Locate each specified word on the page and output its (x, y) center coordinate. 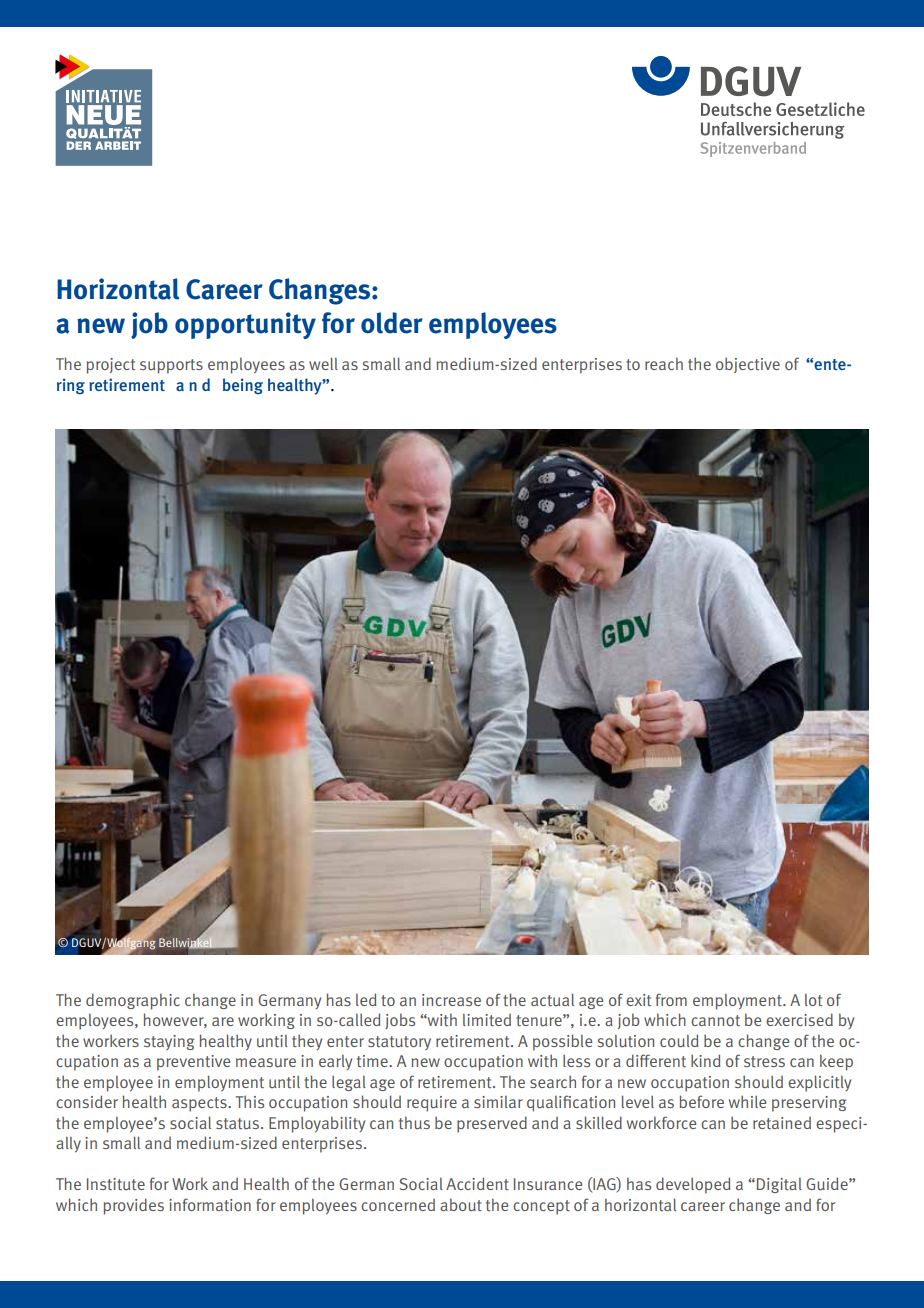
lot (813, 1000)
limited (487, 1020)
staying (169, 1042)
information (210, 1204)
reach (664, 363)
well (323, 363)
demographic (133, 1001)
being (243, 386)
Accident (477, 1183)
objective (748, 365)
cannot (715, 1020)
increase (451, 1000)
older (392, 323)
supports (171, 366)
